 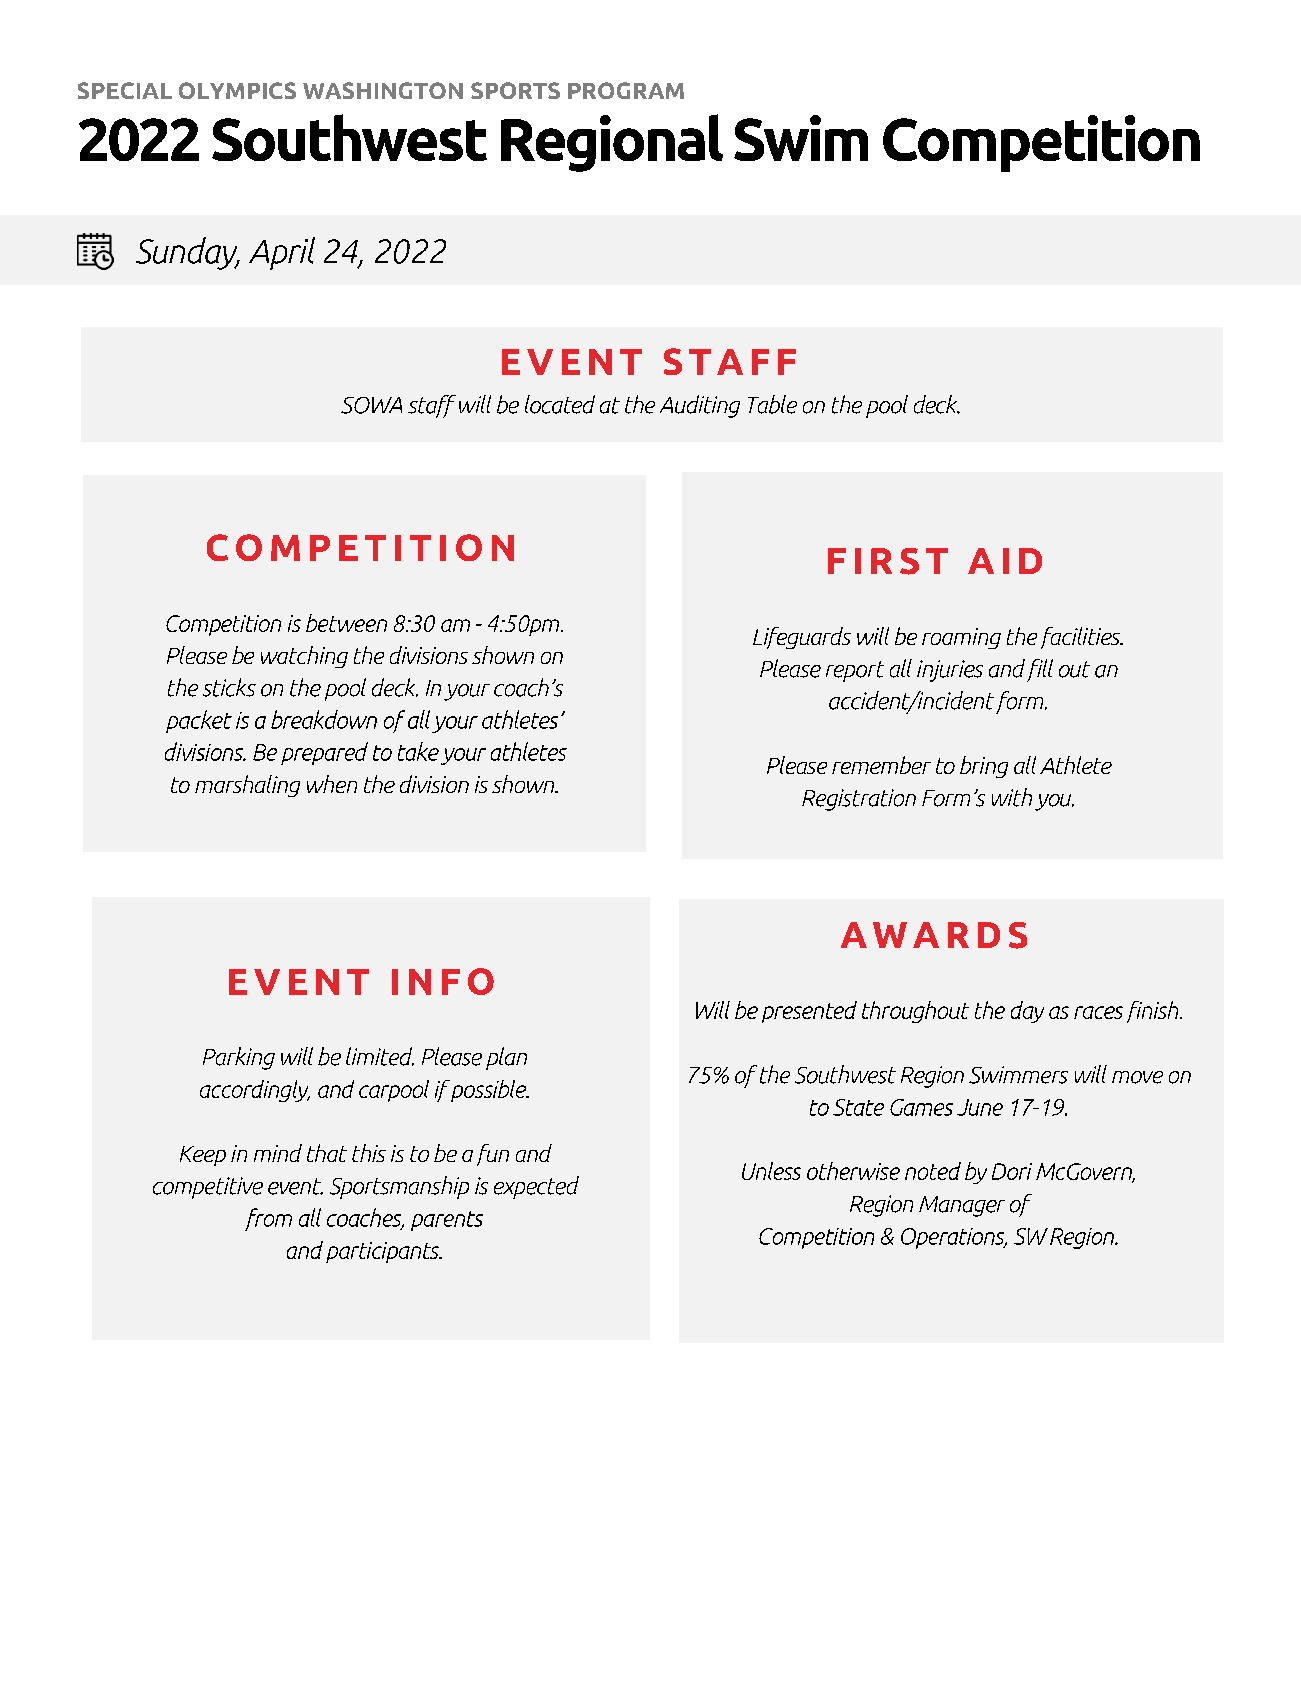 I want to click on between, so click(x=346, y=623).
